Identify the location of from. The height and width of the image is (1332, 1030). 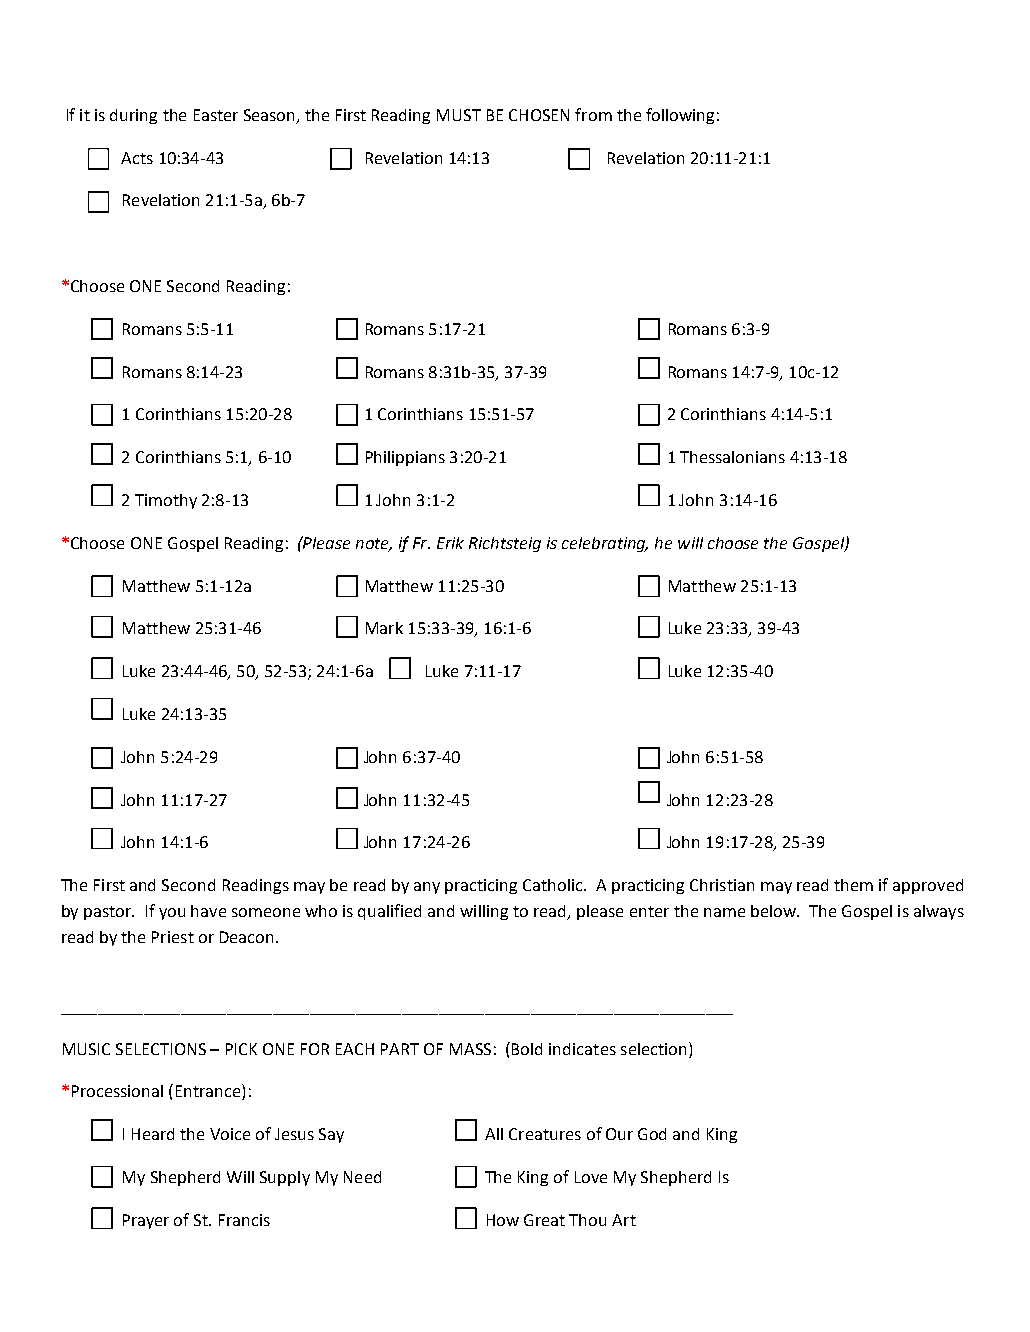
(593, 114).
